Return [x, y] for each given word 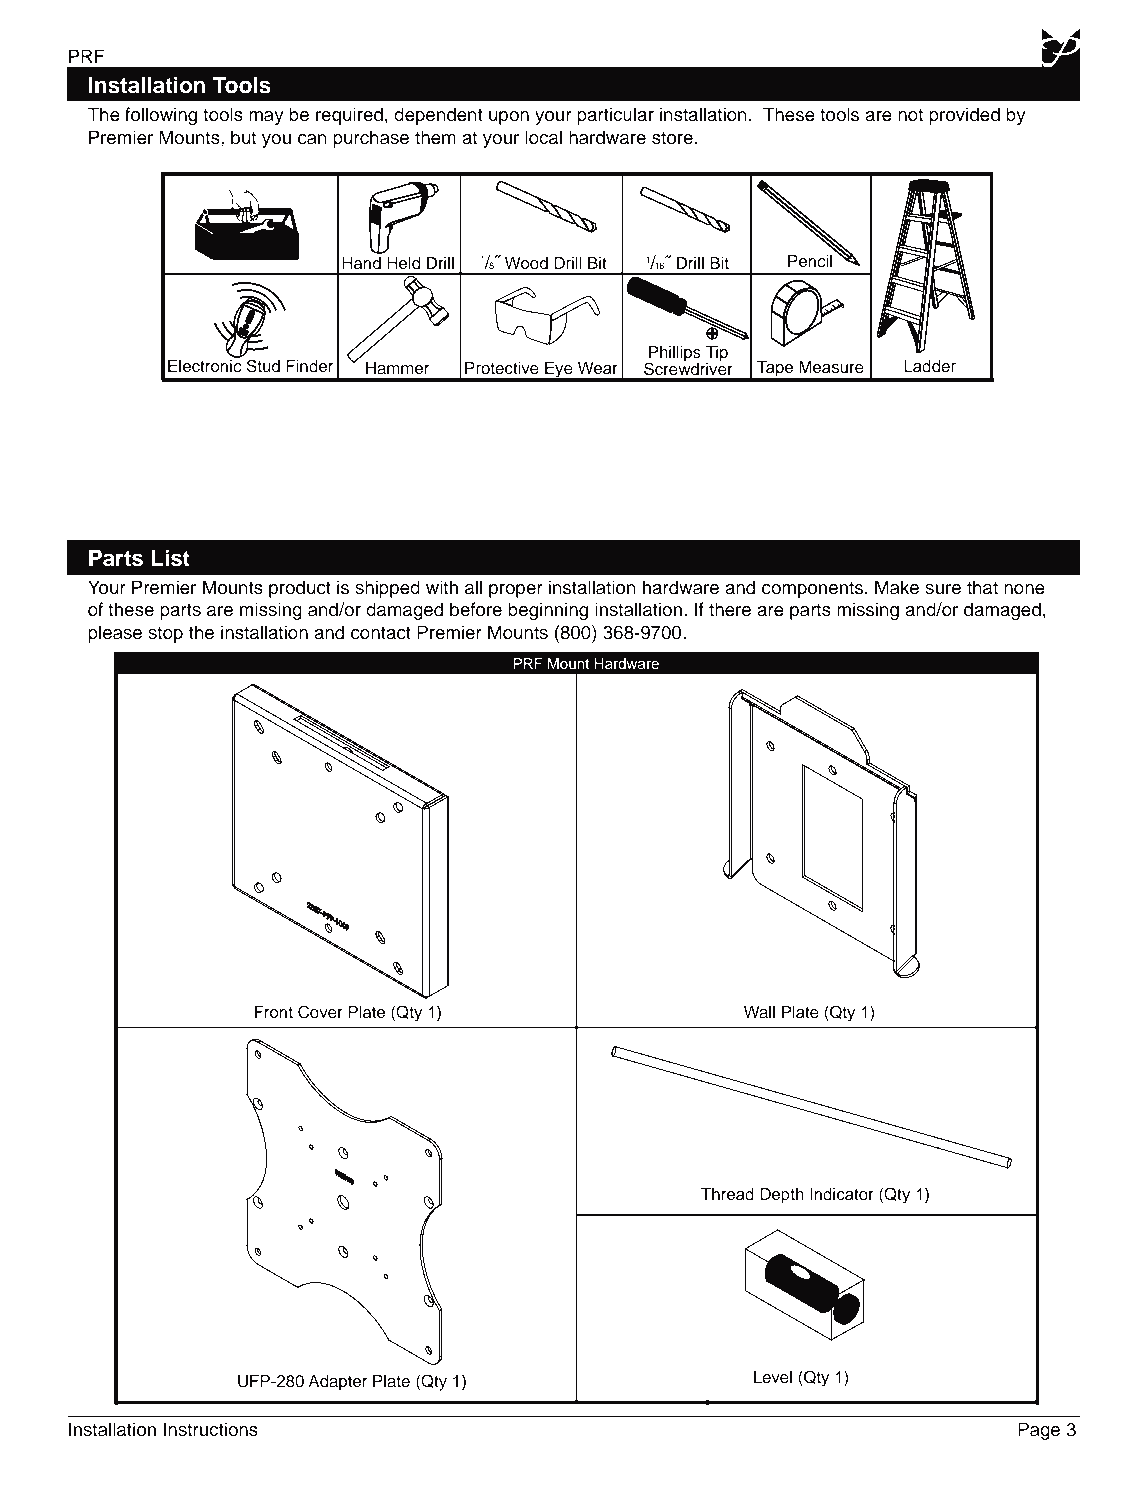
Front [274, 1012]
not [910, 115]
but [243, 137]
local [543, 137]
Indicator [842, 1194]
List [171, 558]
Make [897, 587]
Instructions [211, 1429]
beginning [548, 611]
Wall [759, 1012]
